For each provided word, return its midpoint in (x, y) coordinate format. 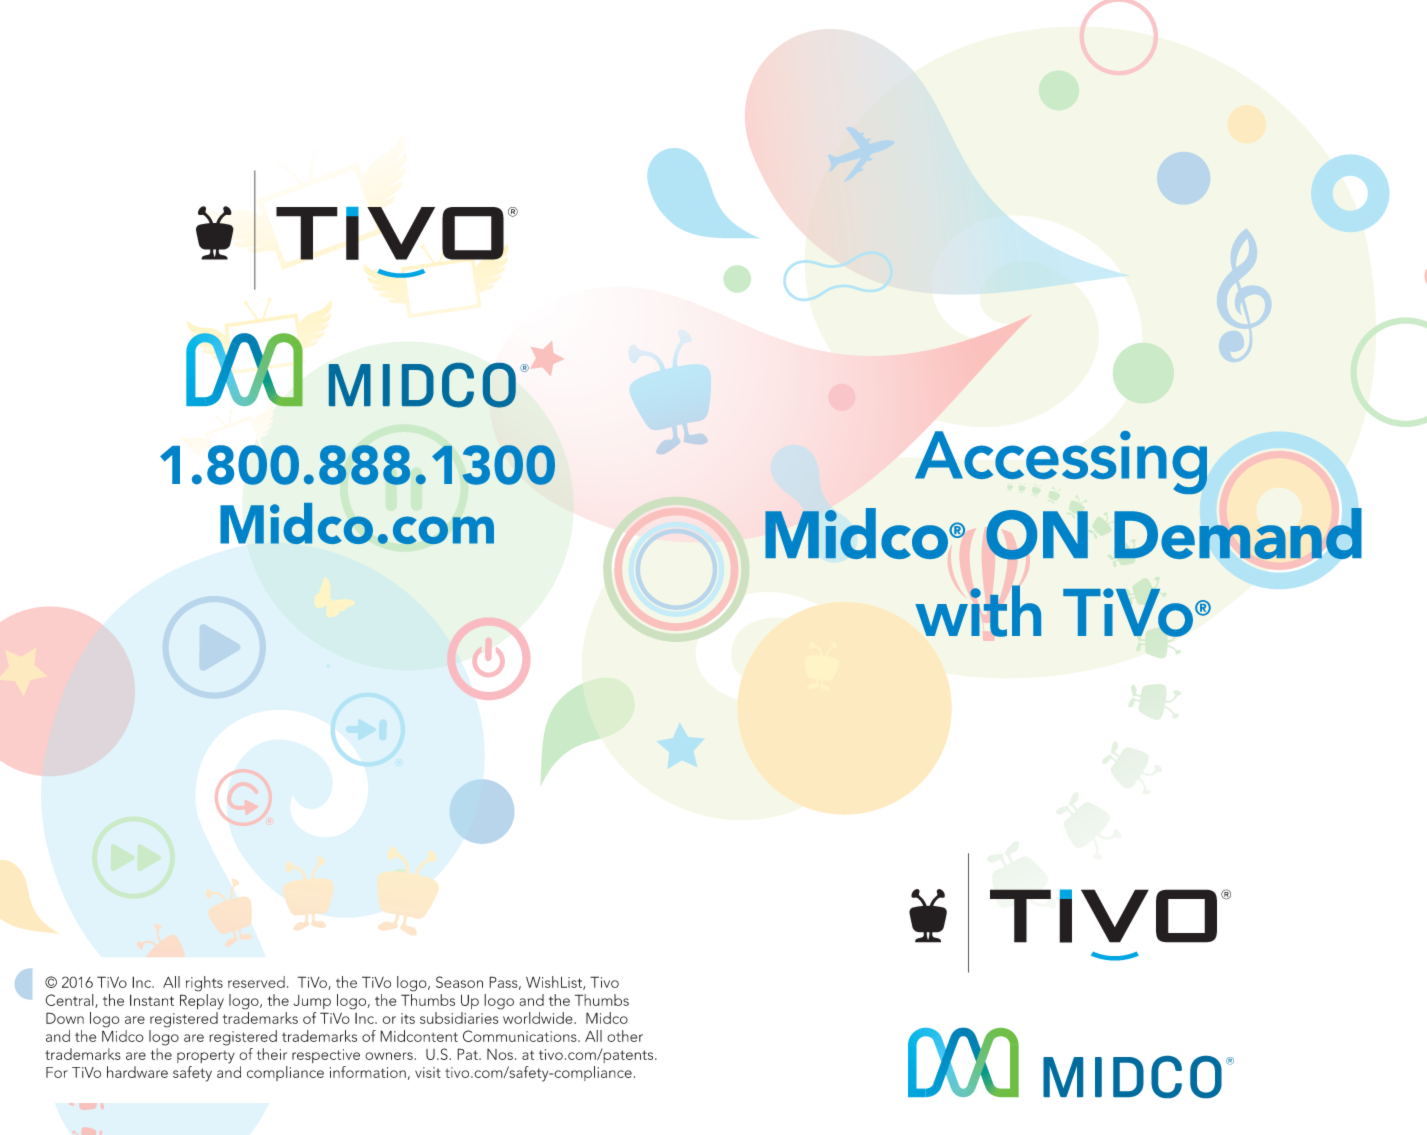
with (978, 611)
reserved (256, 982)
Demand (1238, 533)
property (206, 1057)
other (625, 1036)
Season (459, 982)
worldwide (539, 1018)
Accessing (1061, 462)
